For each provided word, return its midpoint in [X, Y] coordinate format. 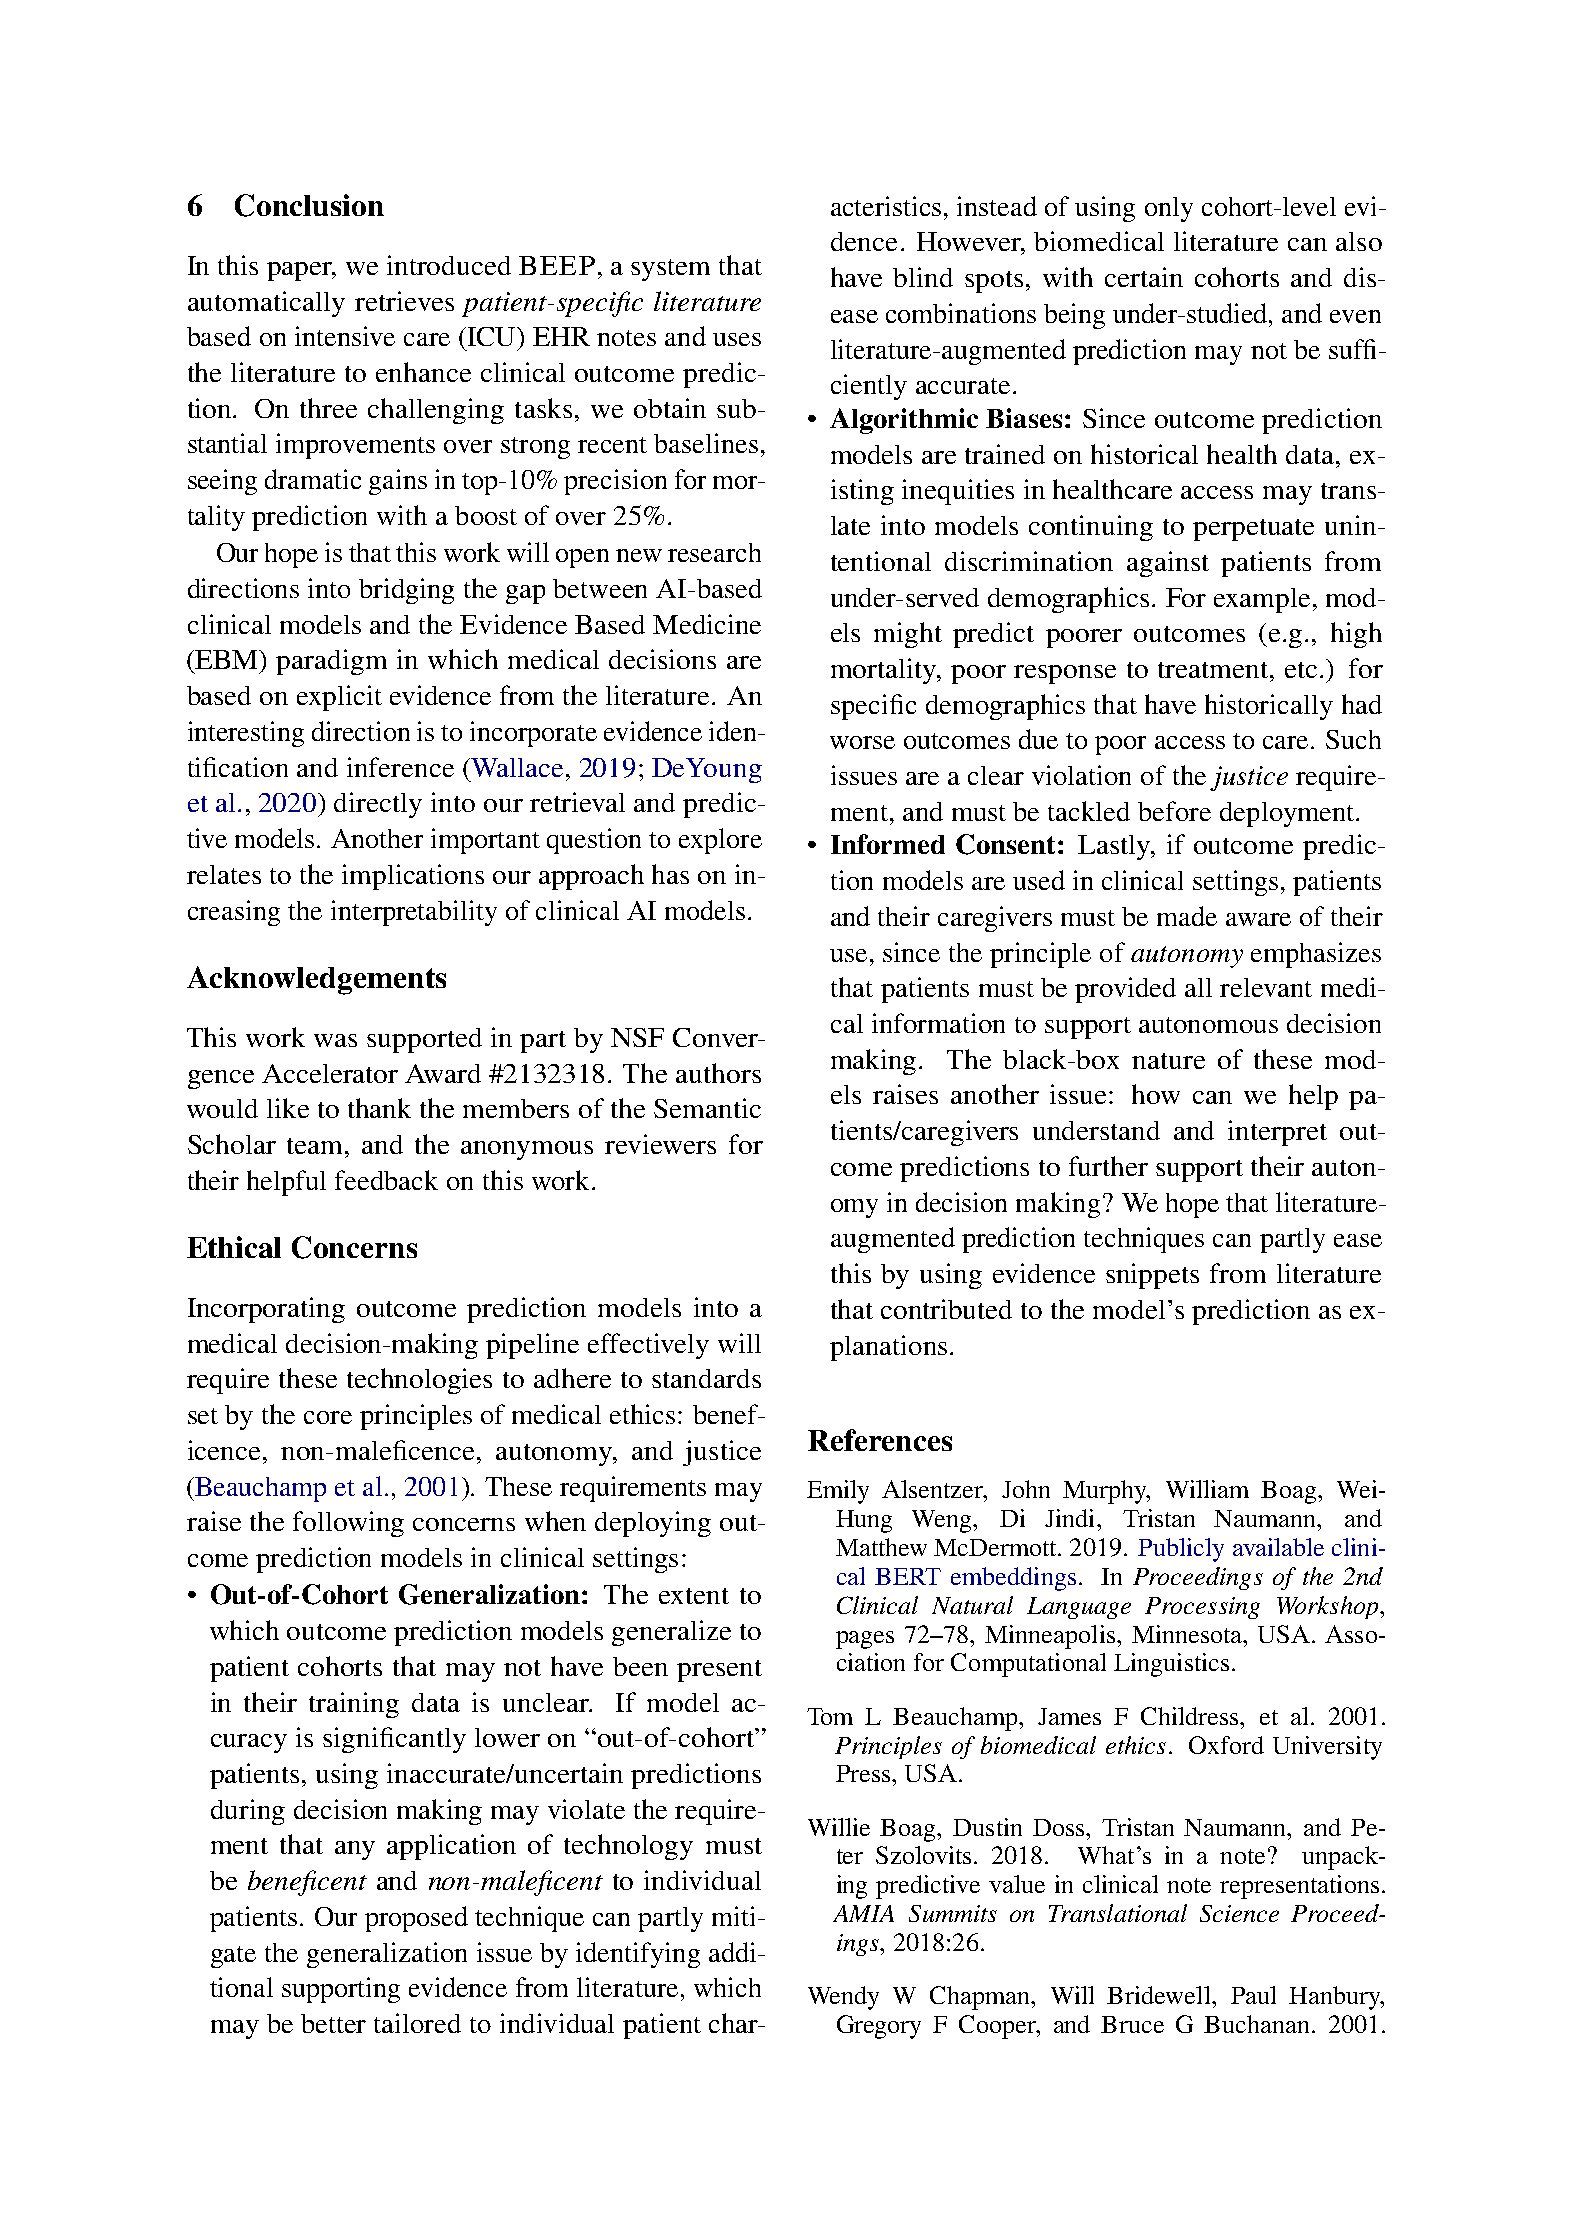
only [1169, 209]
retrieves [404, 301]
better [333, 2023]
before [1174, 811]
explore [720, 841]
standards [706, 1378]
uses [737, 339]
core [328, 1417]
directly [378, 805]
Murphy [1106, 1492]
